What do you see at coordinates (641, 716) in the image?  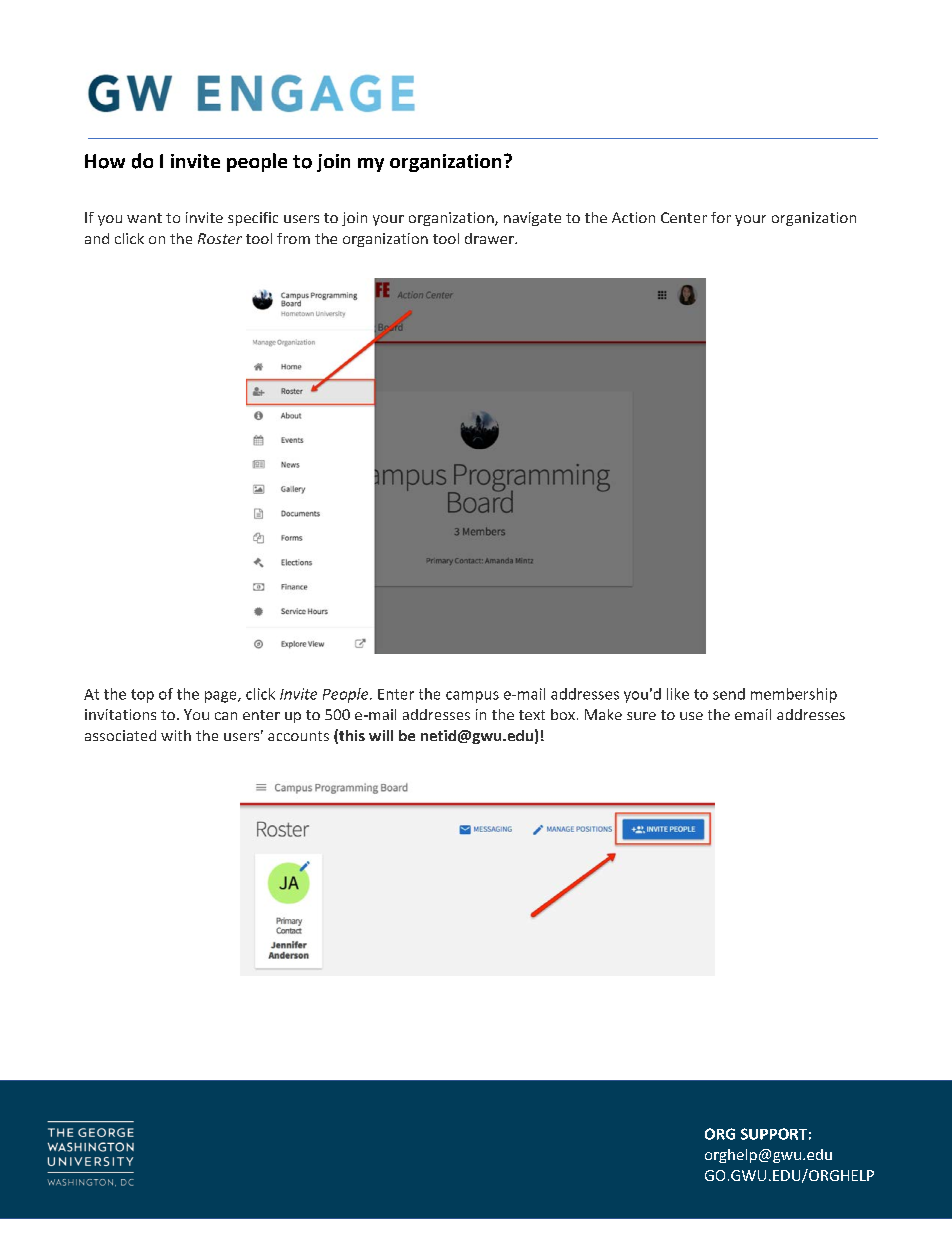 I see `sure` at bounding box center [641, 716].
